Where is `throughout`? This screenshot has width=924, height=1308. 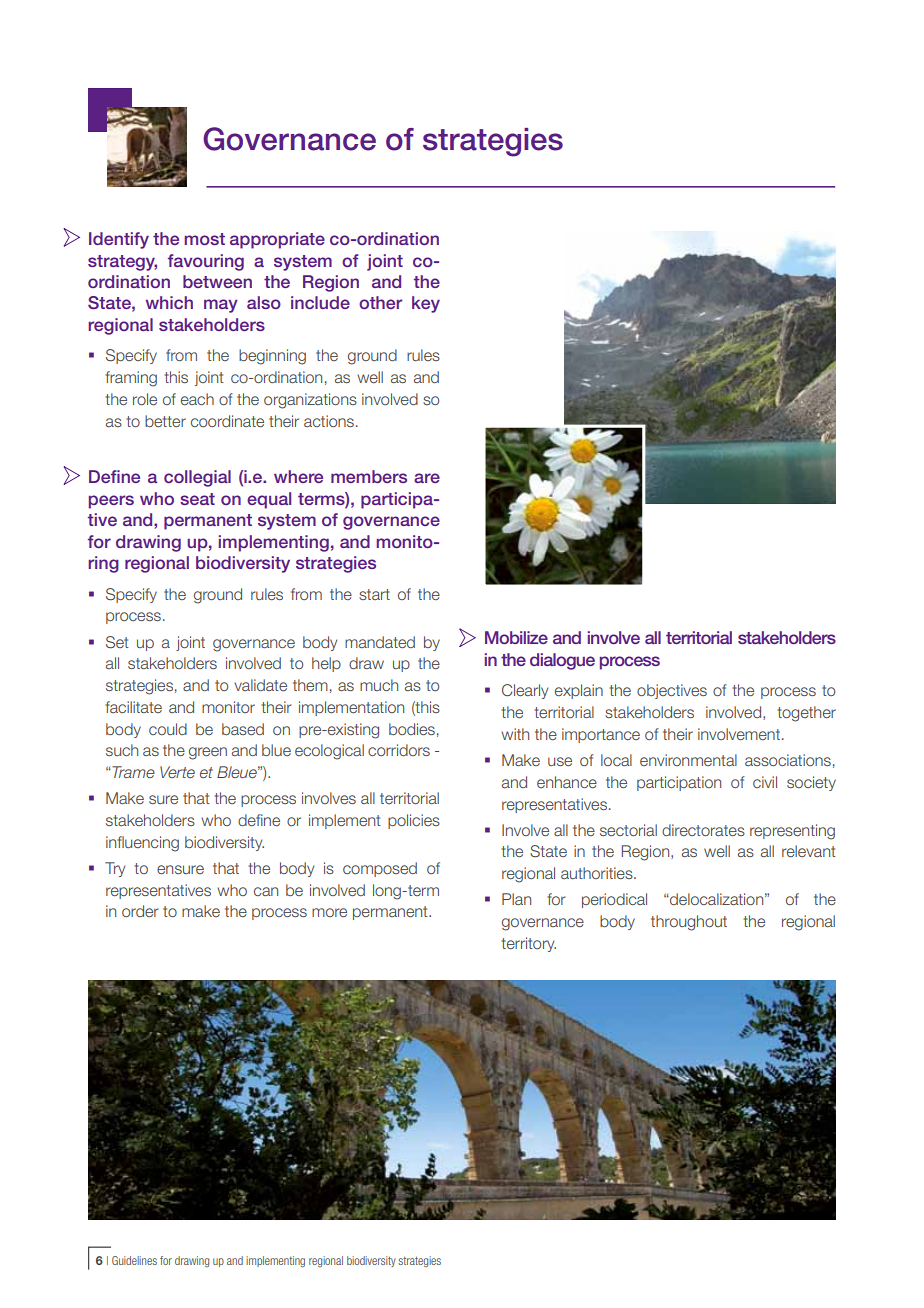 throughout is located at coordinates (689, 923).
